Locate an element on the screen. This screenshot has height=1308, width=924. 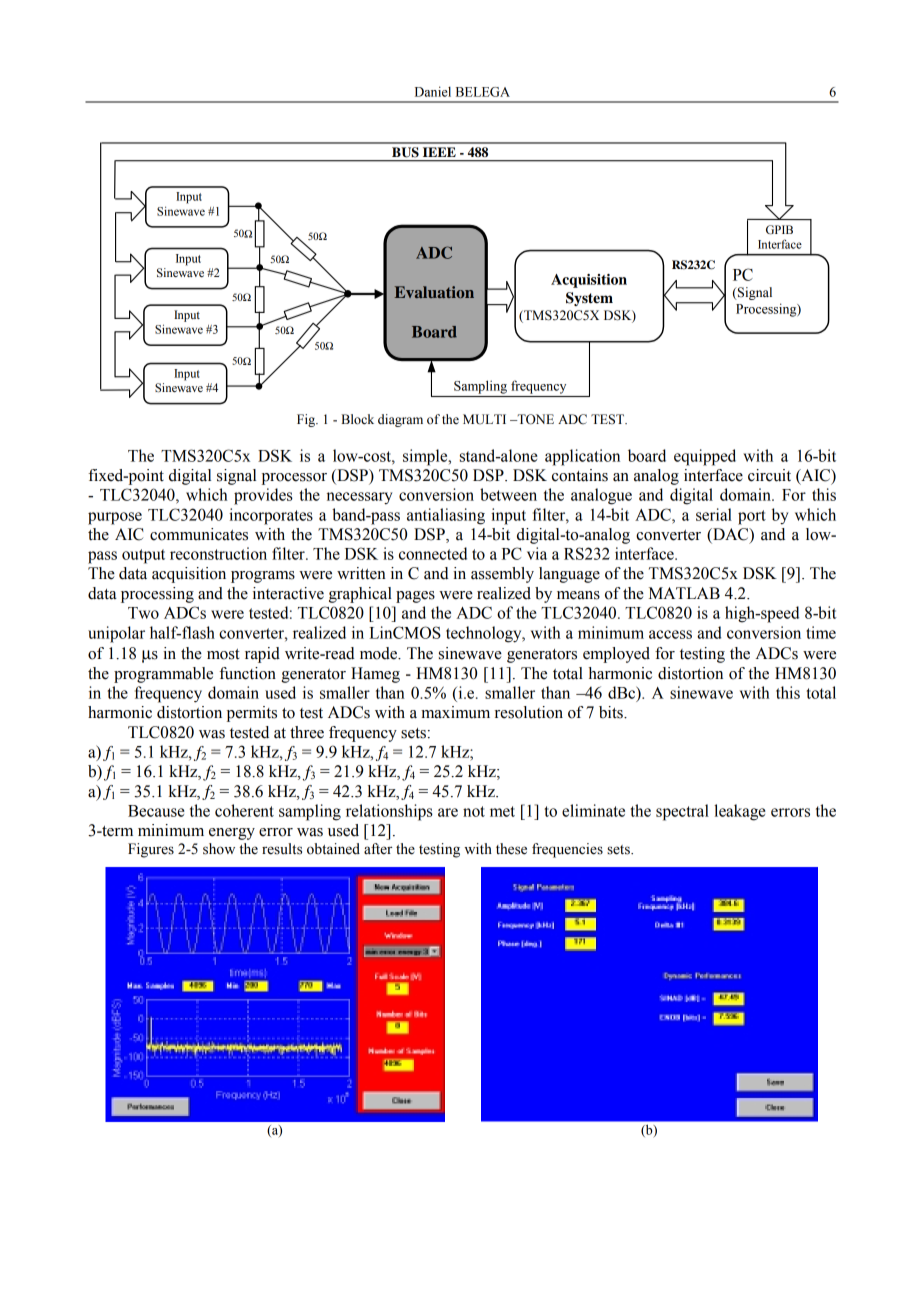
Evaluation is located at coordinates (434, 292).
